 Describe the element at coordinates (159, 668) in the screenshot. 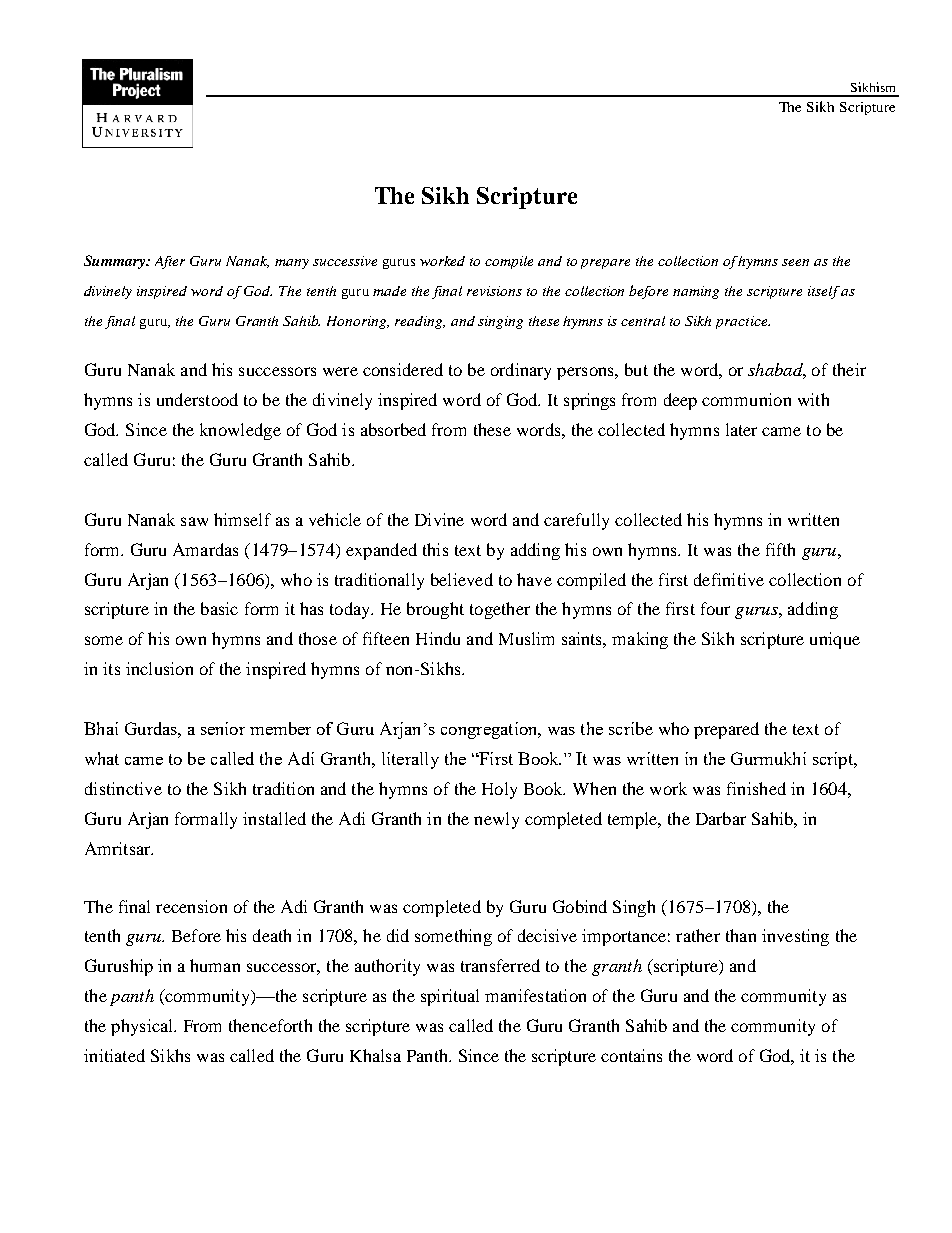

I see `inclusion` at that location.
